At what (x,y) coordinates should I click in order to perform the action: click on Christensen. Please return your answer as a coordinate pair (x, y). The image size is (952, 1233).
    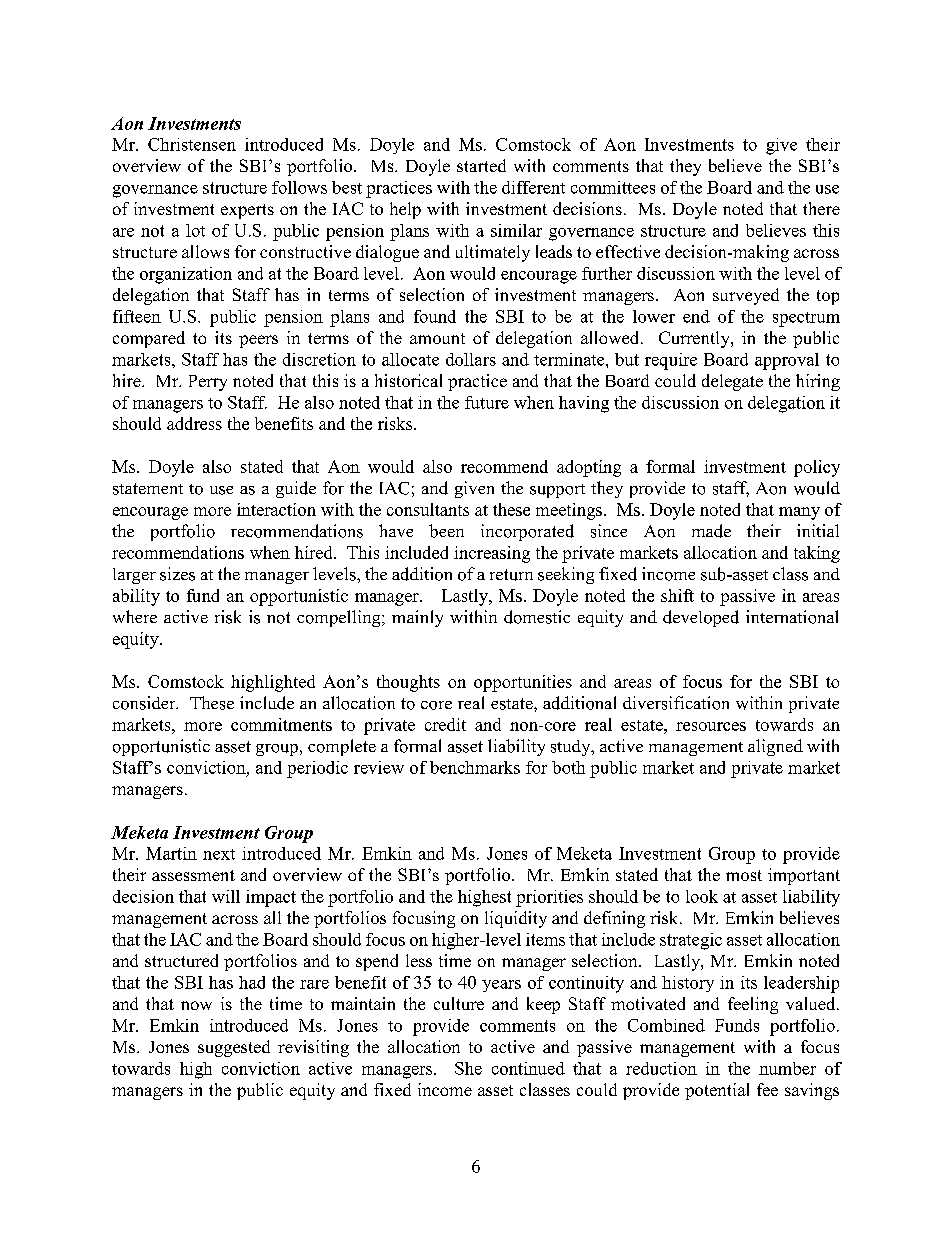
    Looking at the image, I should click on (192, 144).
